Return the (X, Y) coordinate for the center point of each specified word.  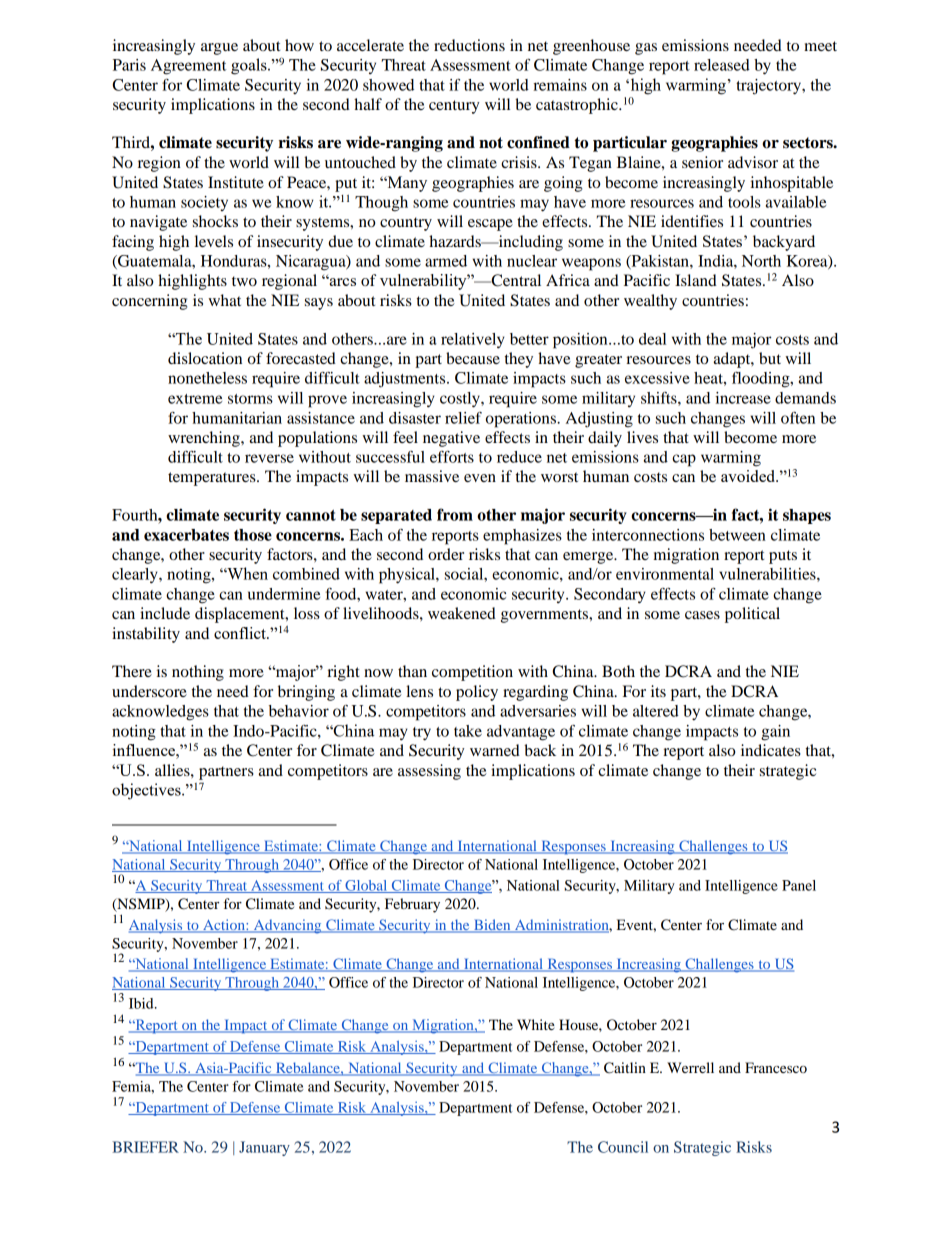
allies (173, 770)
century (454, 107)
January (264, 1148)
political (752, 615)
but (770, 358)
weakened (462, 613)
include (165, 613)
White (536, 1024)
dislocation (205, 358)
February (412, 905)
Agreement (188, 67)
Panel (799, 885)
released (722, 65)
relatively (473, 341)
